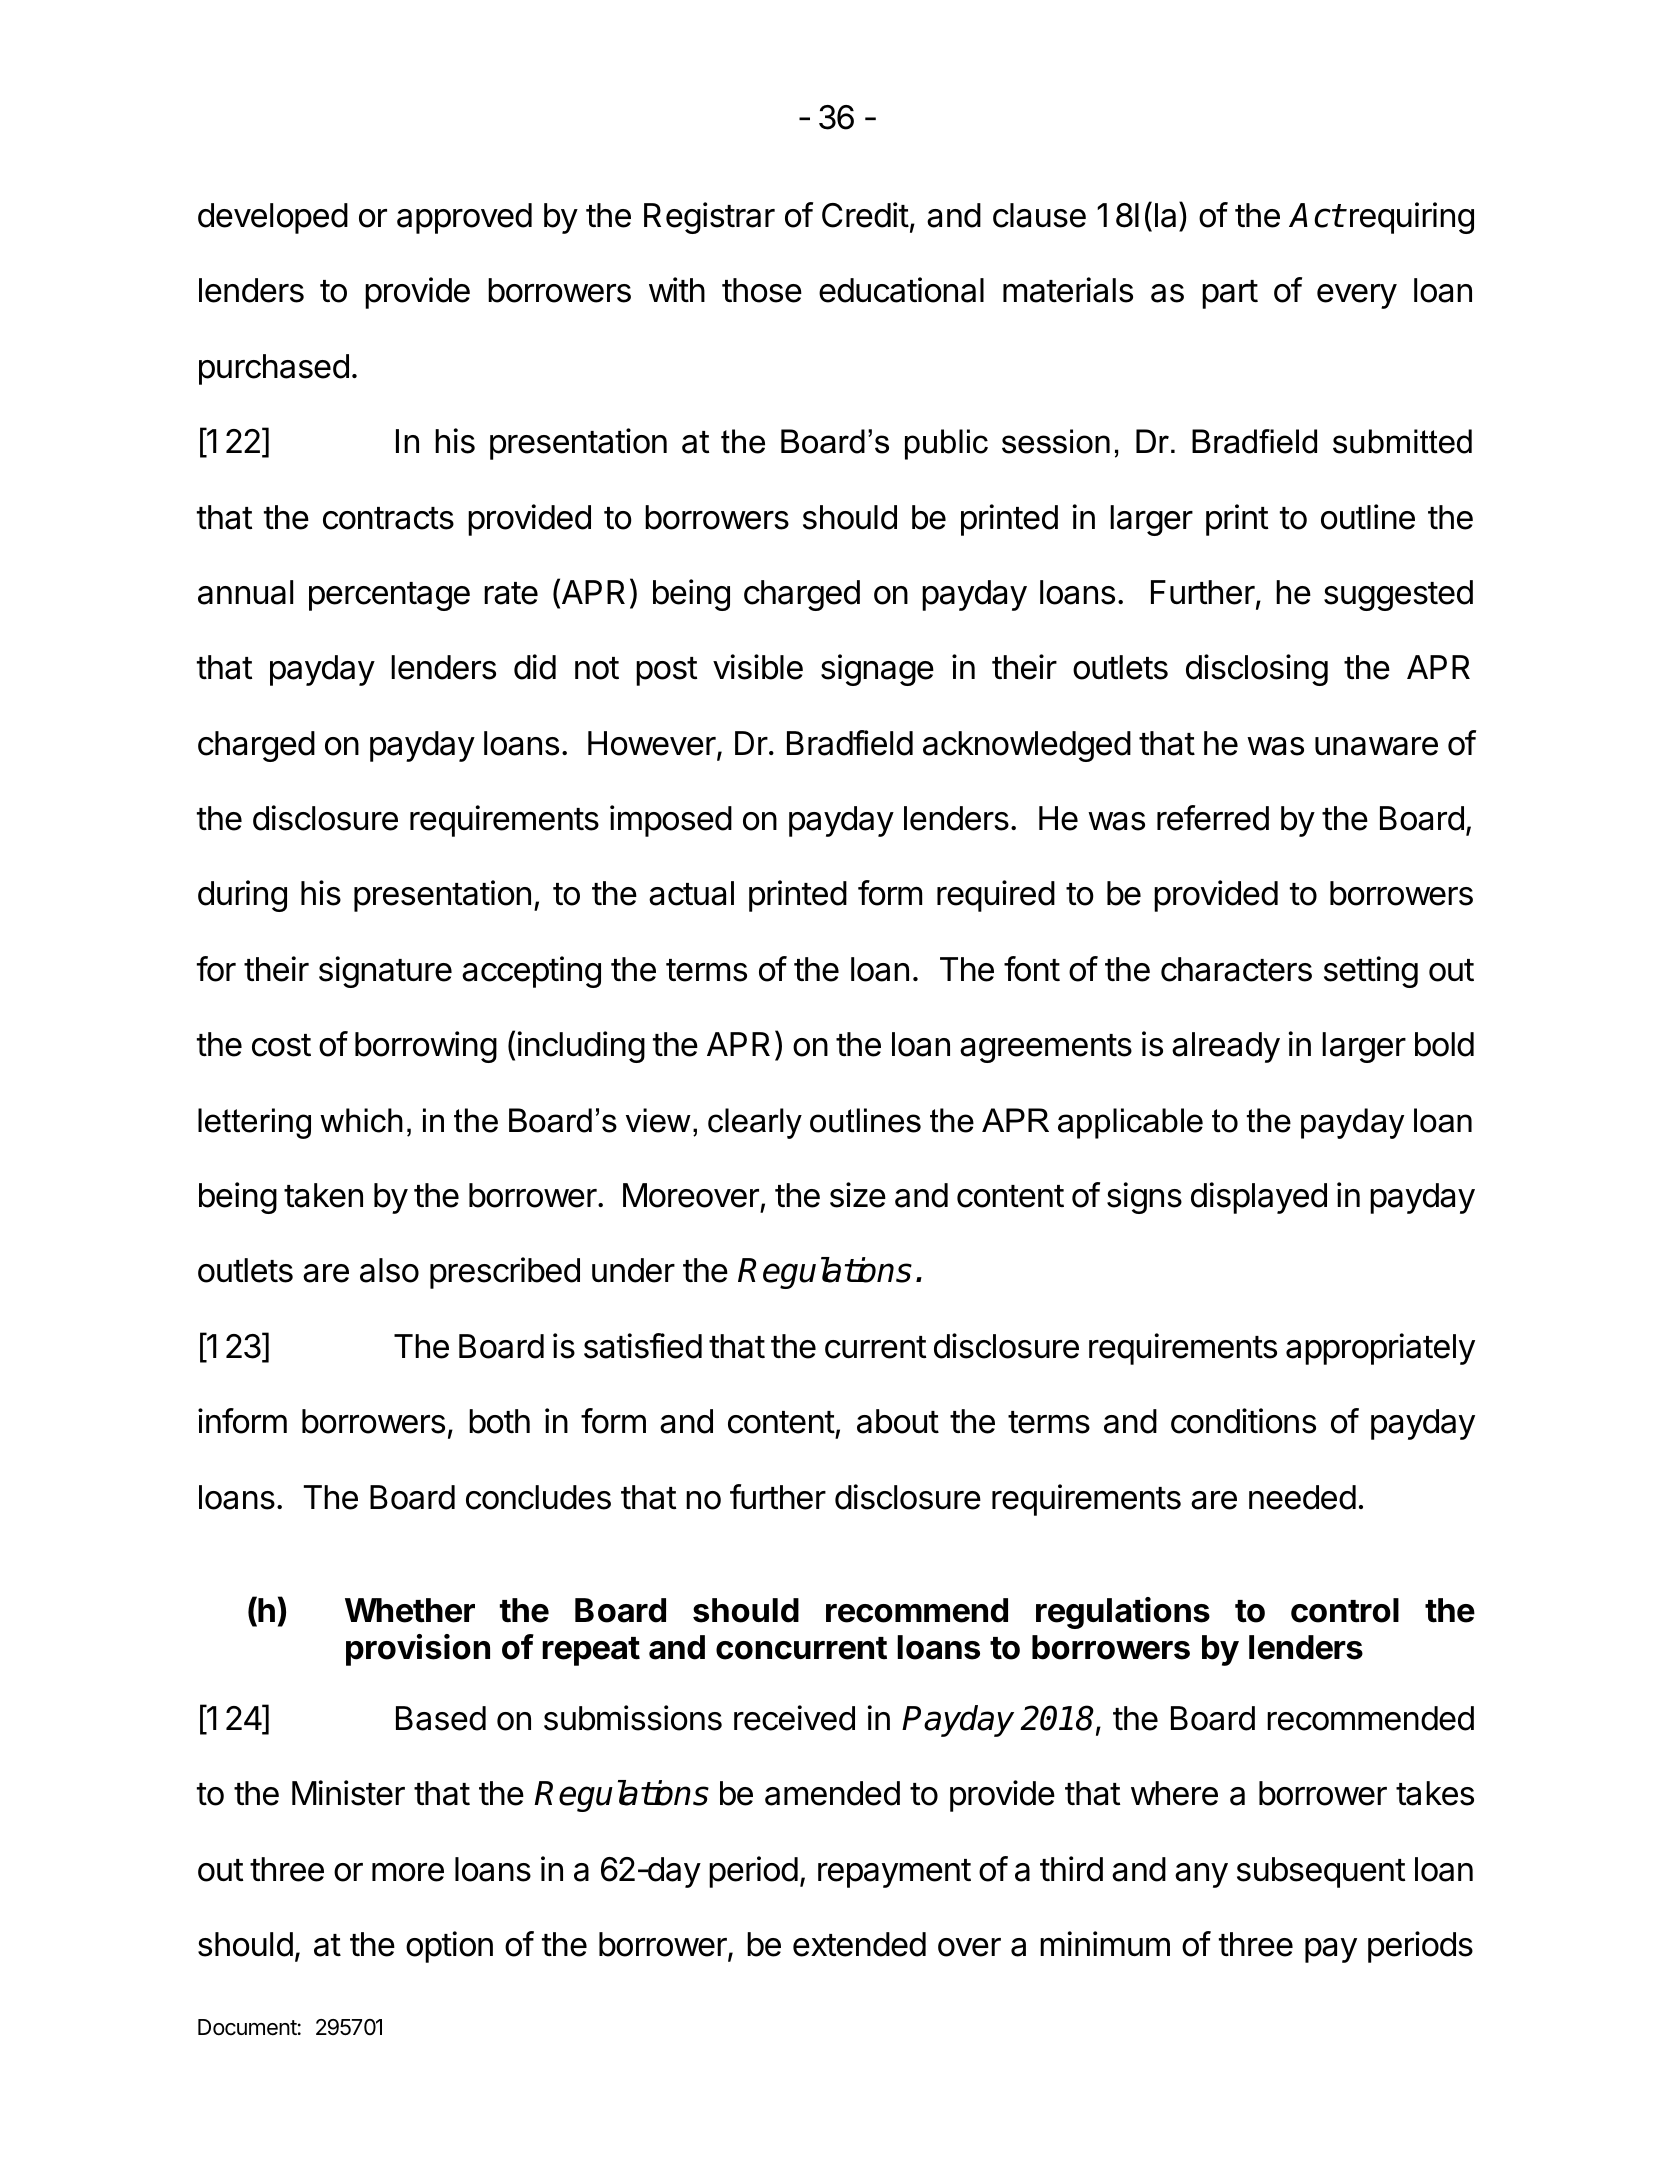  What do you see at coordinates (898, 1421) in the screenshot?
I see `about` at bounding box center [898, 1421].
